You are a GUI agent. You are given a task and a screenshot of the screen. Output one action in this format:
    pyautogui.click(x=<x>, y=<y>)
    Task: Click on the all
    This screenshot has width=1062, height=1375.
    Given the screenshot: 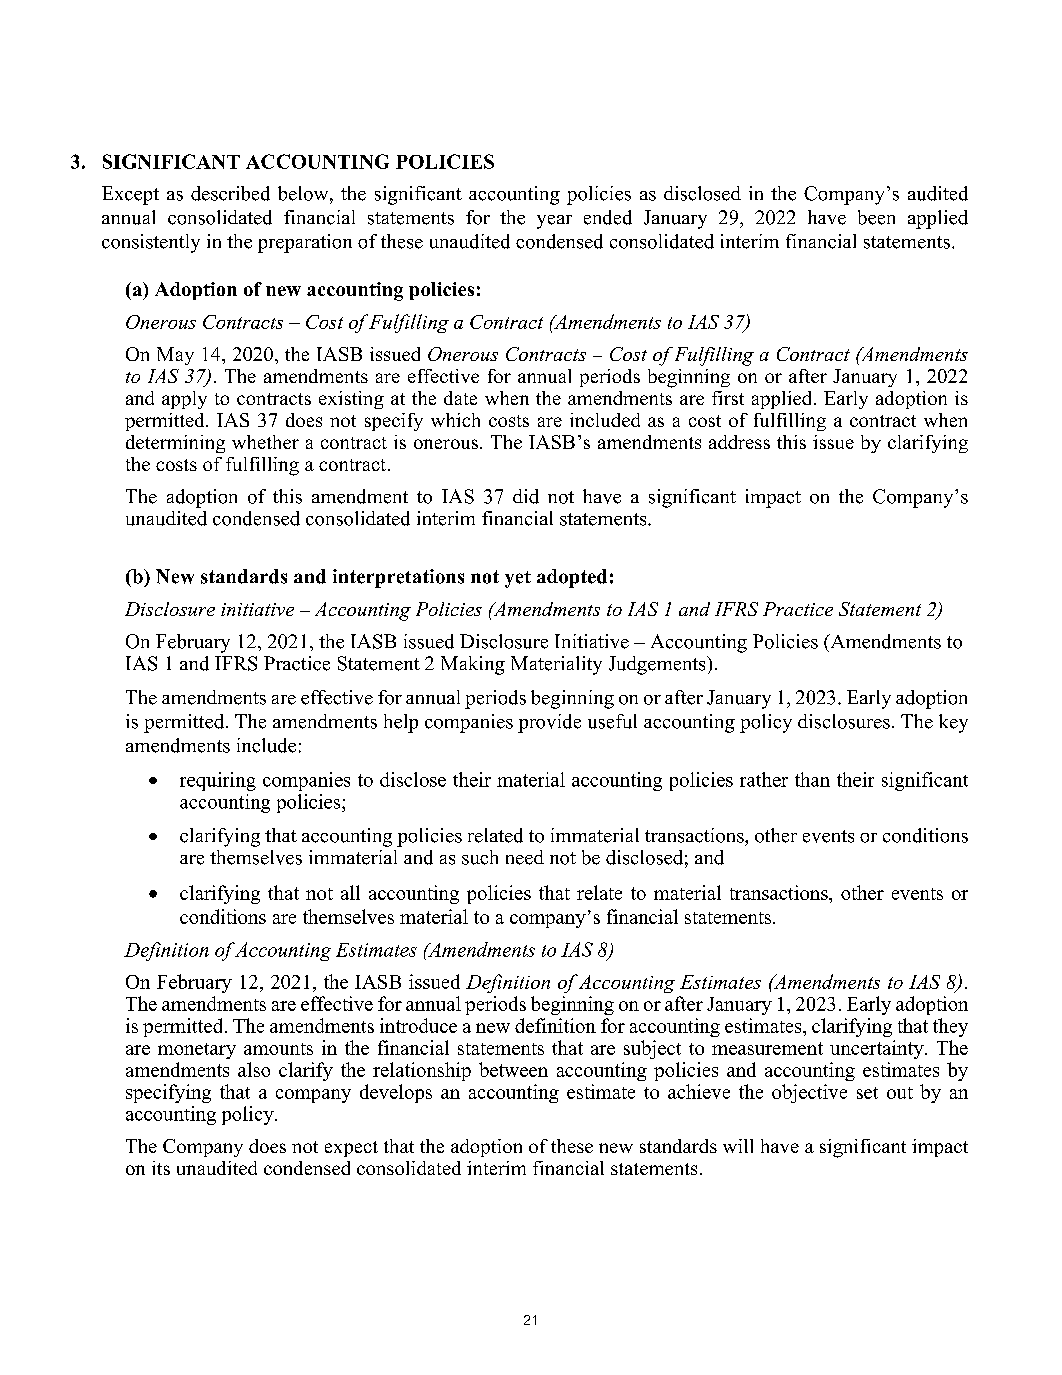 What is the action you would take?
    pyautogui.click(x=350, y=892)
